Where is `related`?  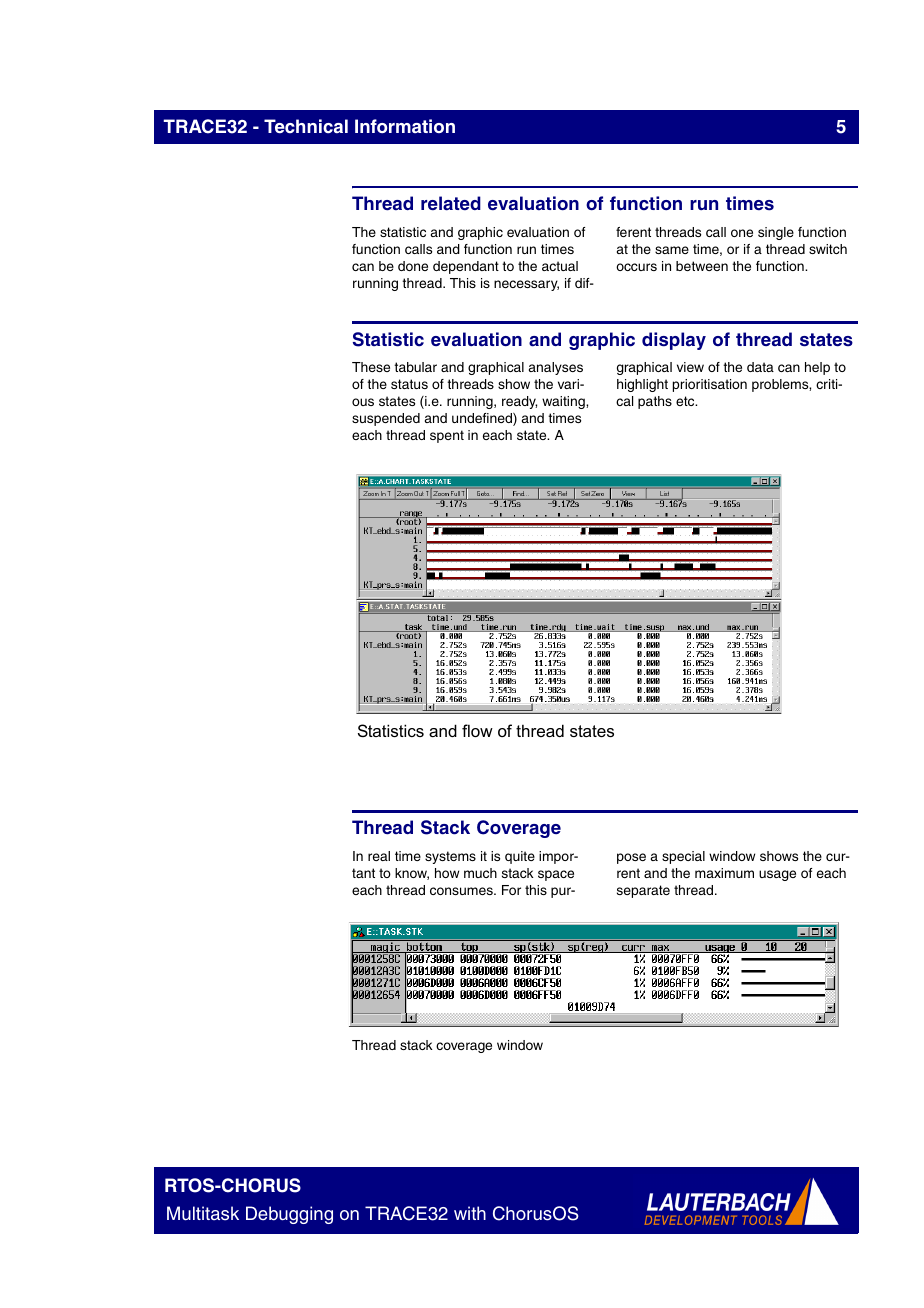
related is located at coordinates (451, 203).
